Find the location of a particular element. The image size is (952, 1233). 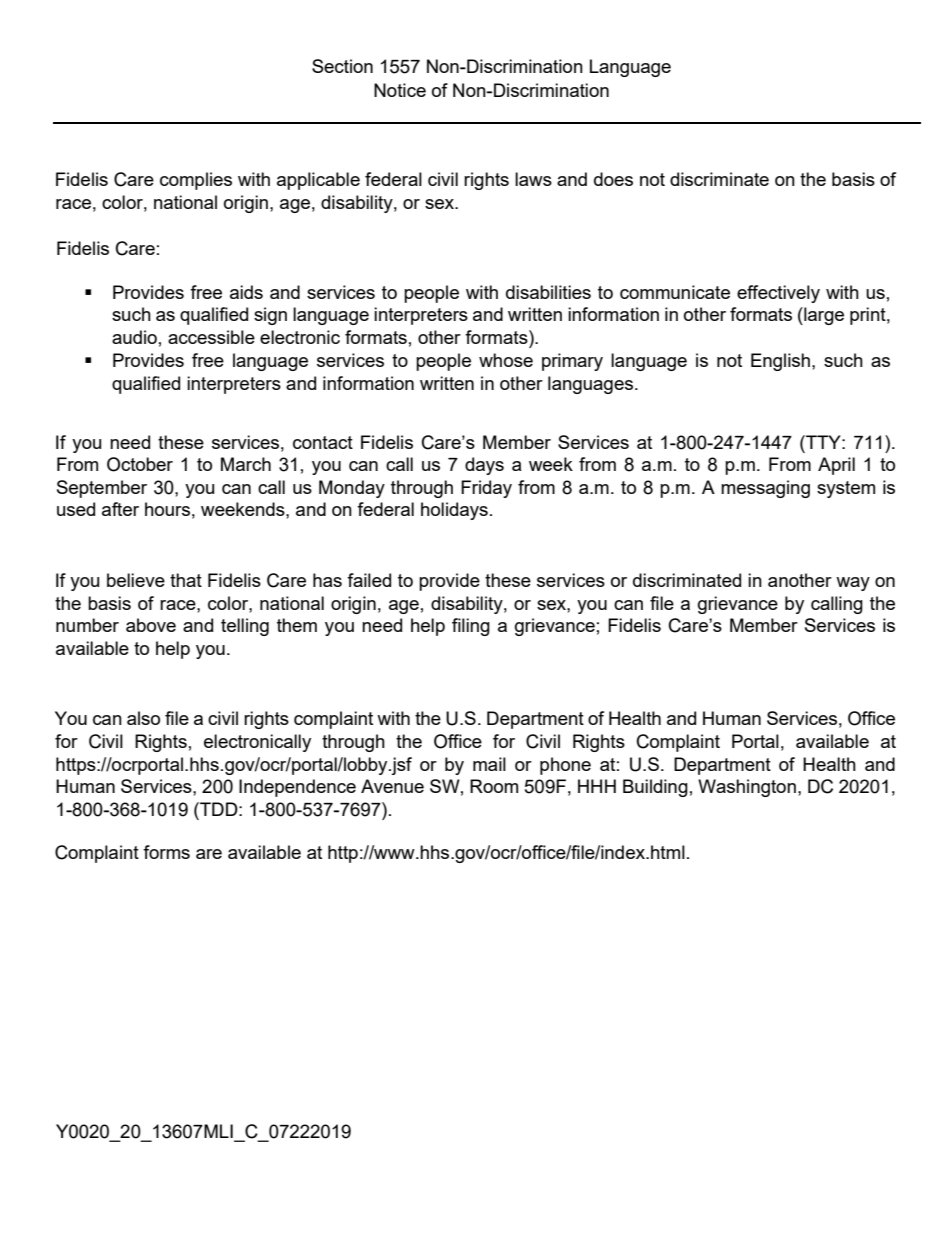

Friday is located at coordinates (486, 489).
